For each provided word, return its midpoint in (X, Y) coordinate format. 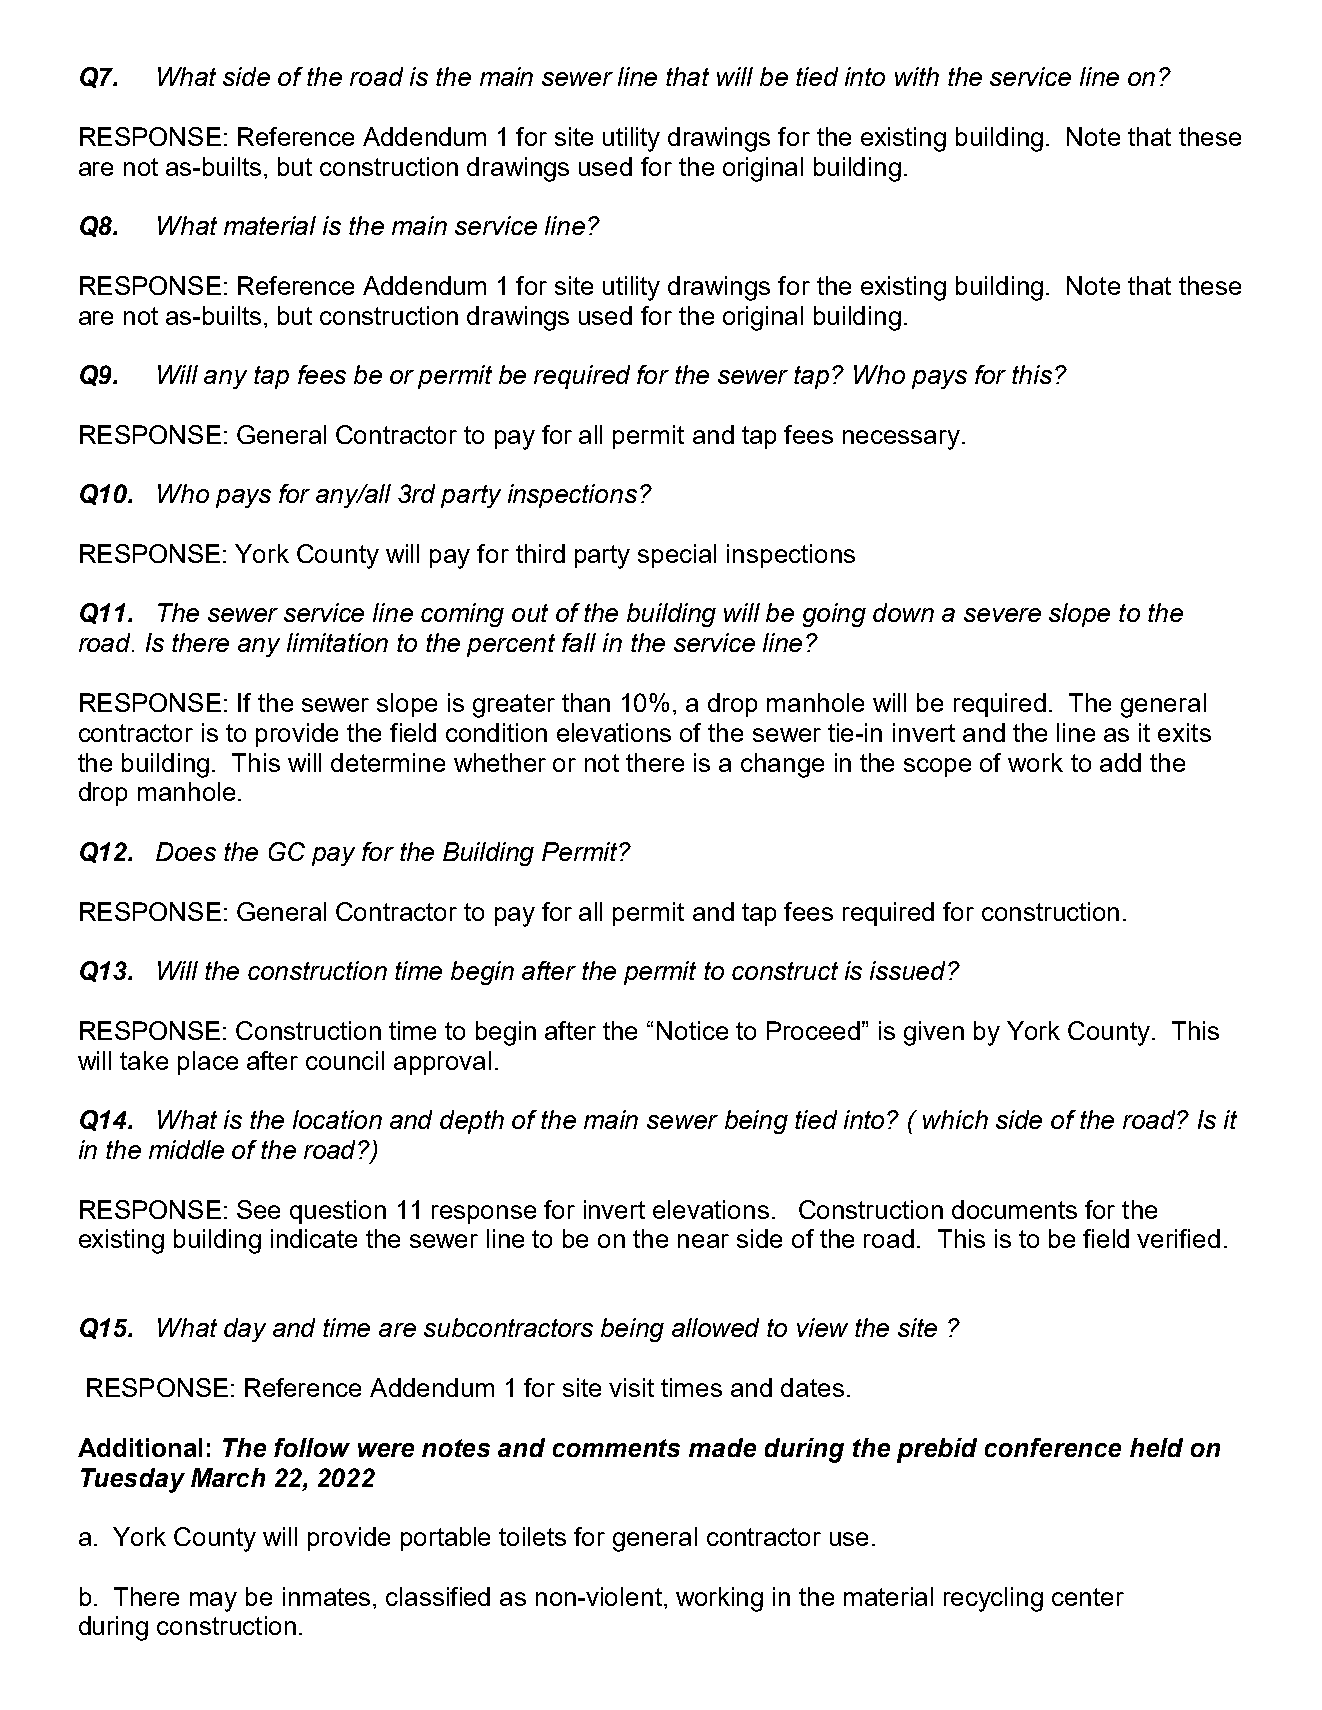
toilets (532, 1536)
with (917, 76)
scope (937, 767)
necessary (901, 440)
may (213, 1602)
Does (186, 851)
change (782, 765)
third (540, 553)
